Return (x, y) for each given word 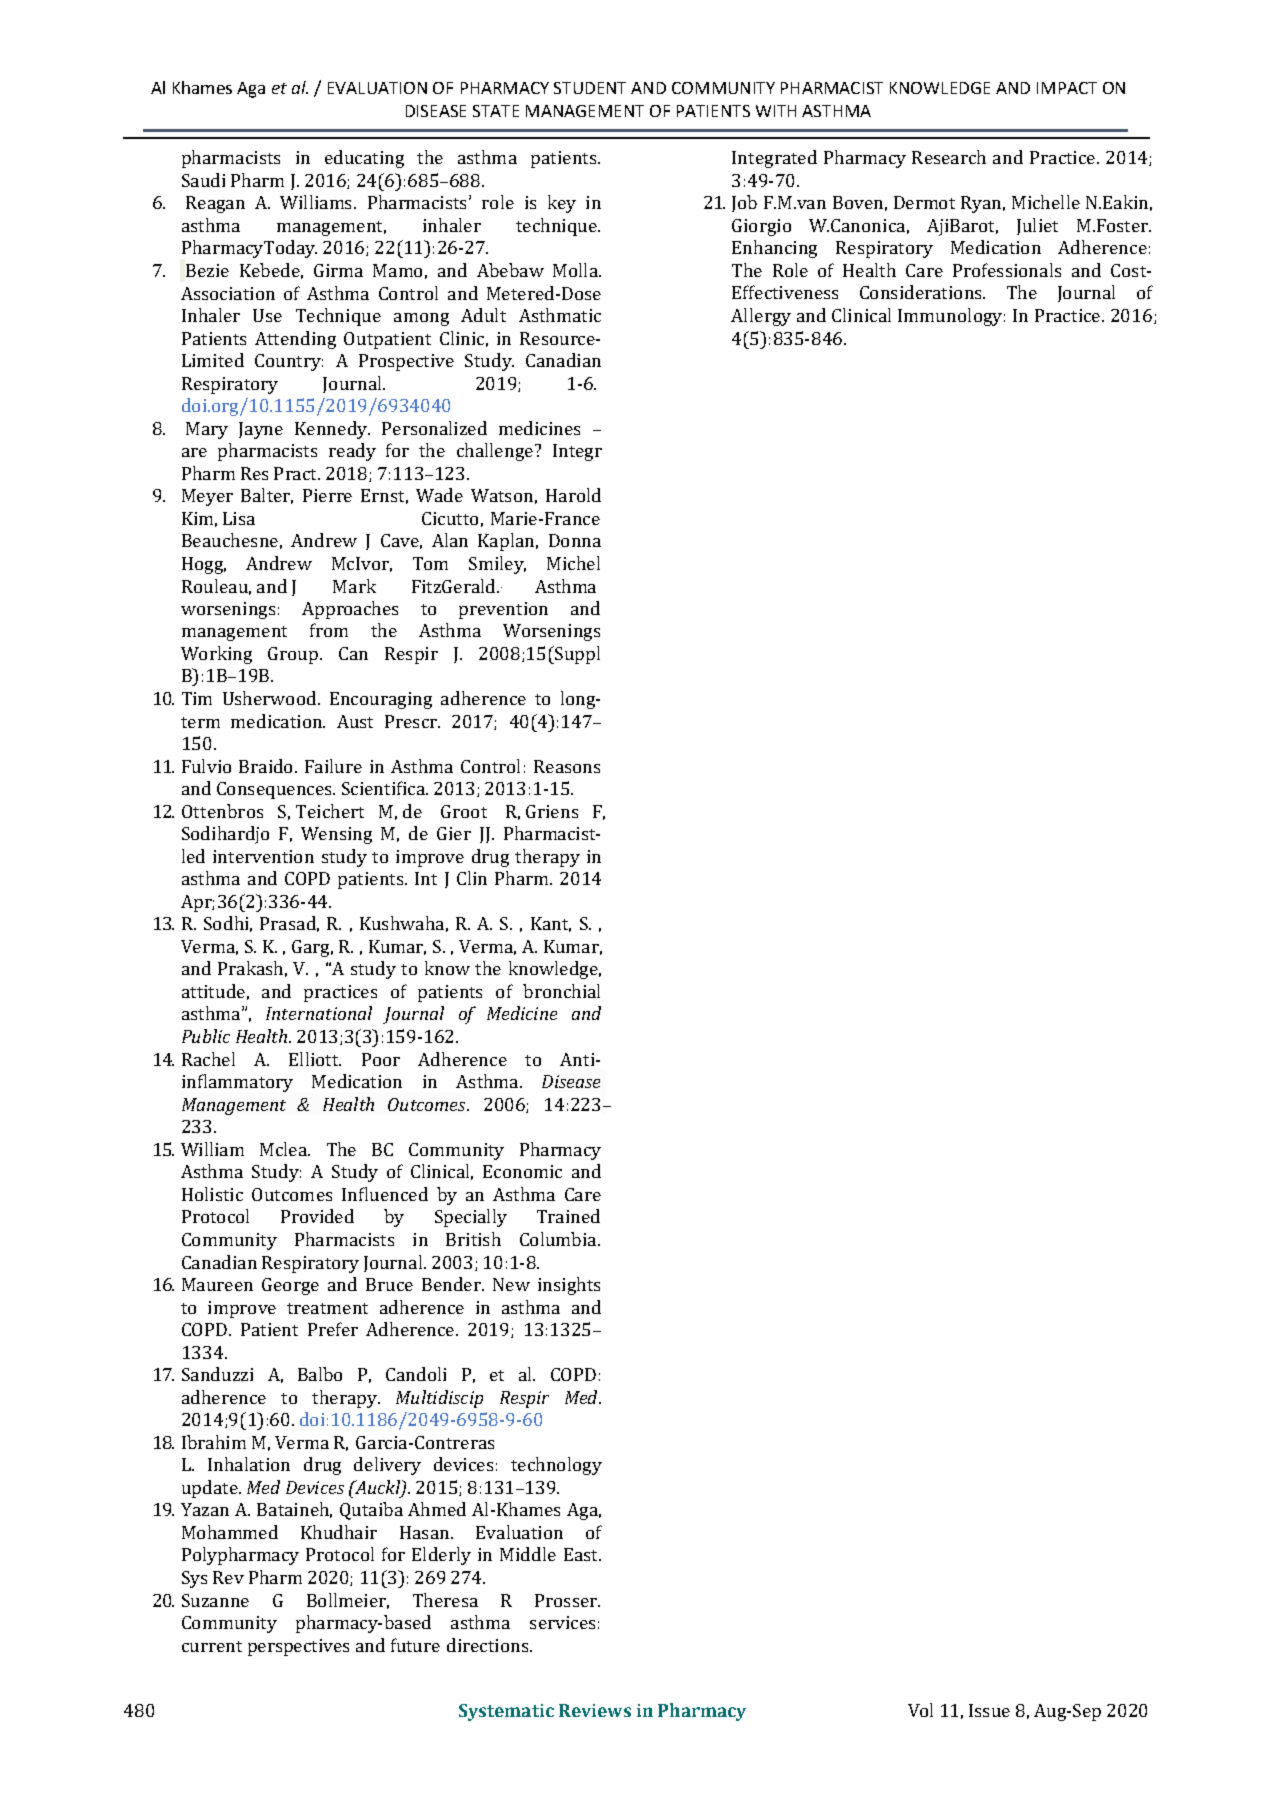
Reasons (567, 766)
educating (364, 159)
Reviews (595, 1710)
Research (949, 157)
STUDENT (590, 88)
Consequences (275, 790)
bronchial (561, 991)
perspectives (298, 1647)
